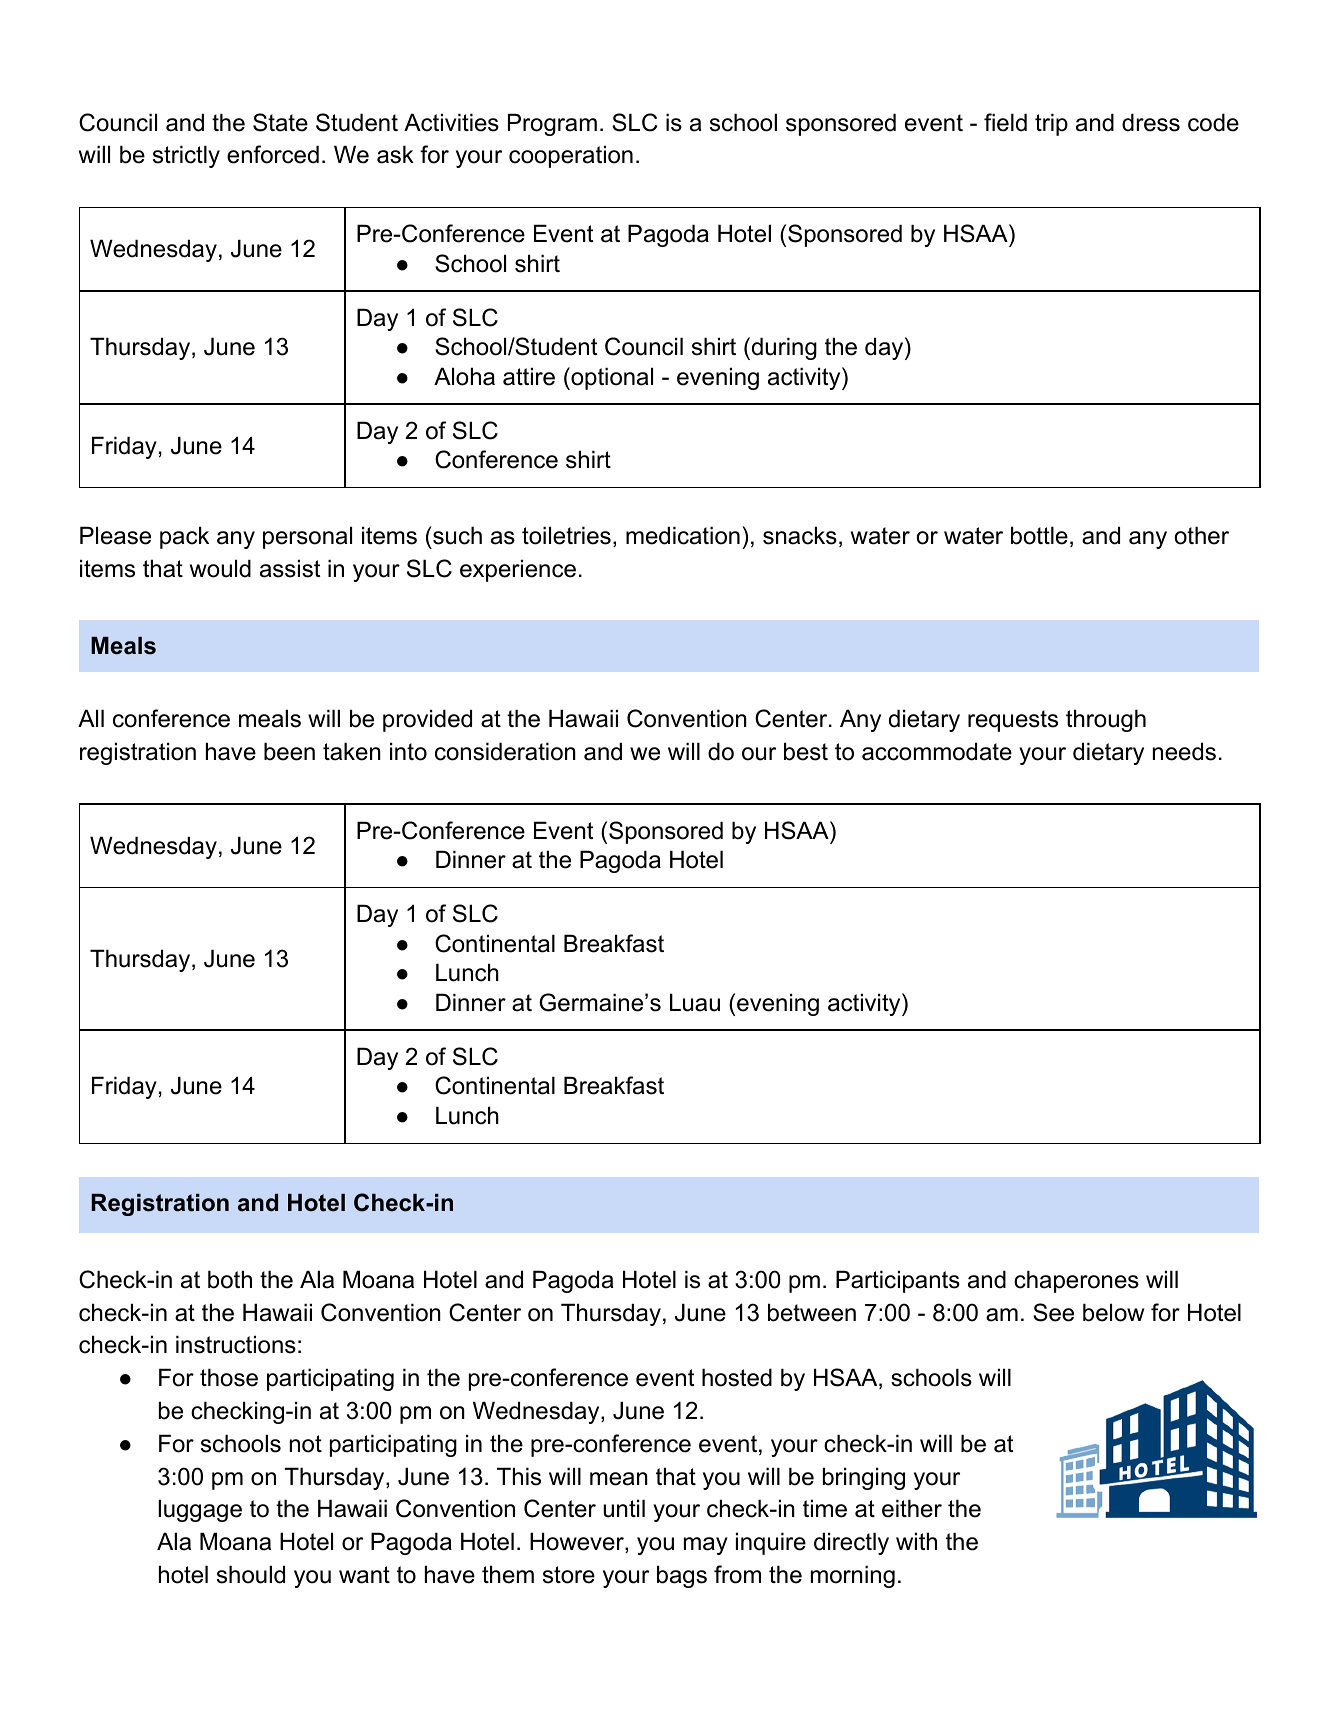 This image has height=1731, width=1338. Describe the element at coordinates (220, 568) in the image. I see `would` at that location.
